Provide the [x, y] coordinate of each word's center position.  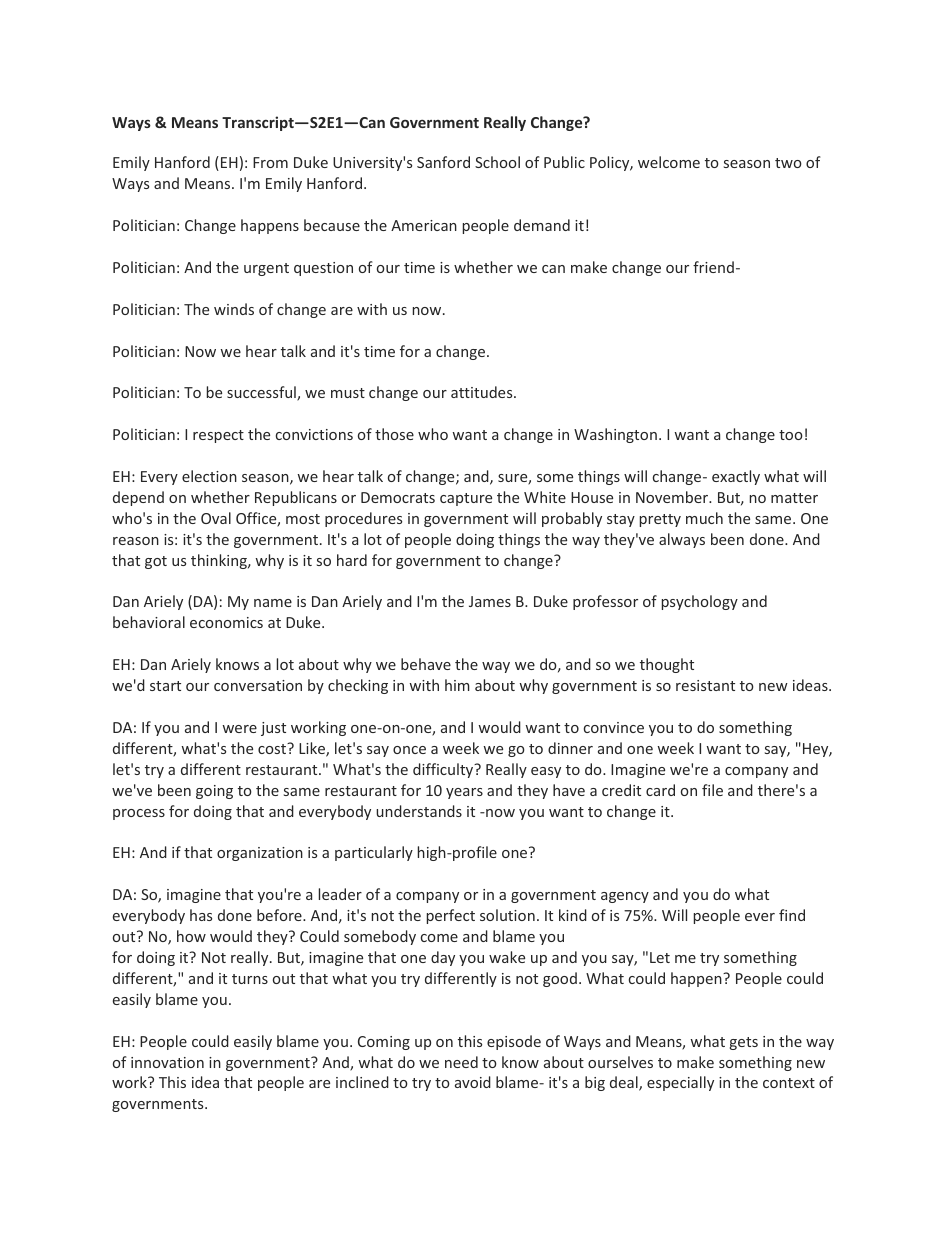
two [788, 163]
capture [466, 499]
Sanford [443, 162]
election [209, 476]
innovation [167, 1062]
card [660, 790]
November [673, 497]
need [461, 1062]
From [270, 162]
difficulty [444, 770]
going [214, 792]
